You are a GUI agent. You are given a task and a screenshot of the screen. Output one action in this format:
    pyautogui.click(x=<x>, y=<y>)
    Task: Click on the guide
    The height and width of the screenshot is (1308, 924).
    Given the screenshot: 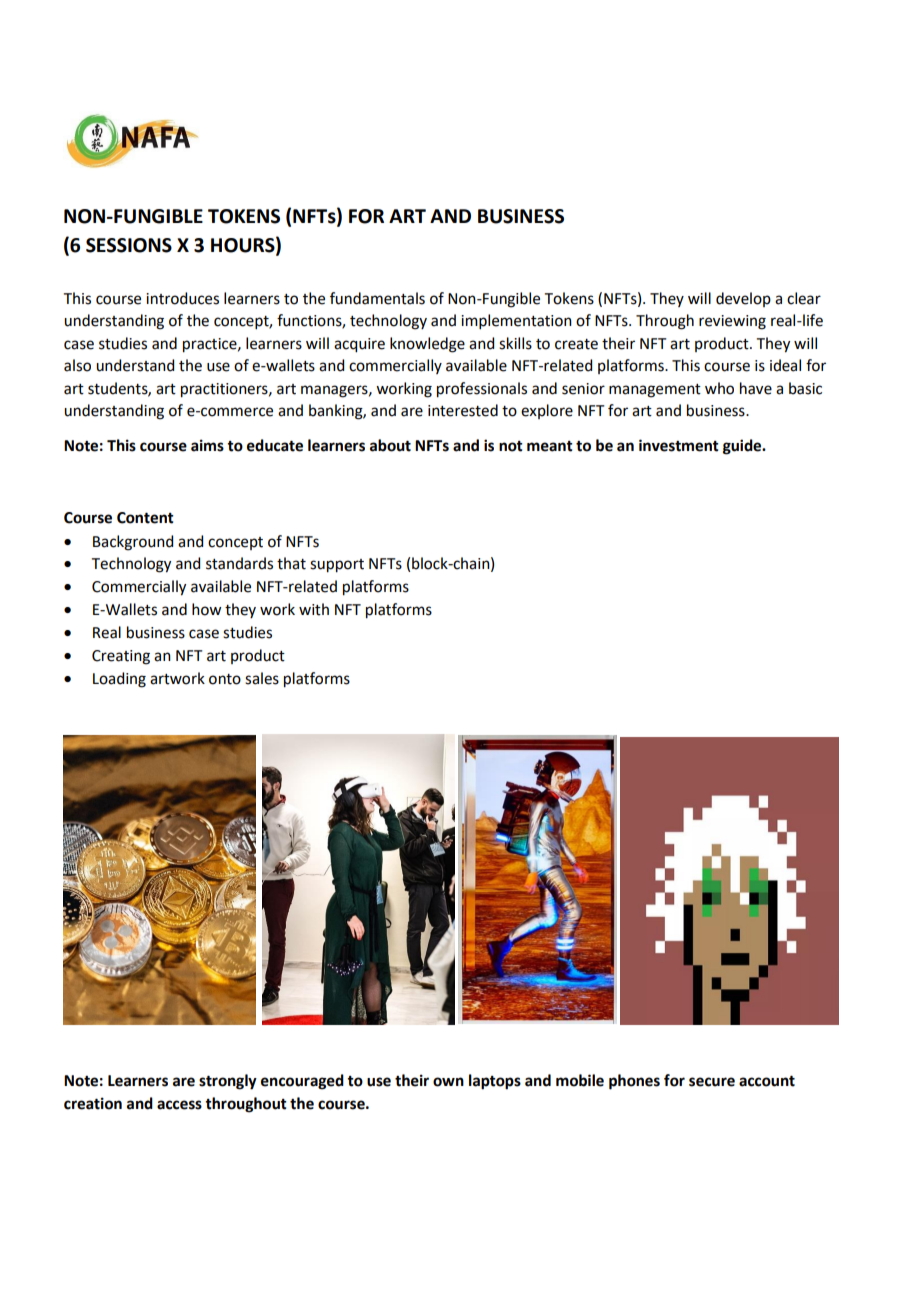 What is the action you would take?
    pyautogui.click(x=743, y=447)
